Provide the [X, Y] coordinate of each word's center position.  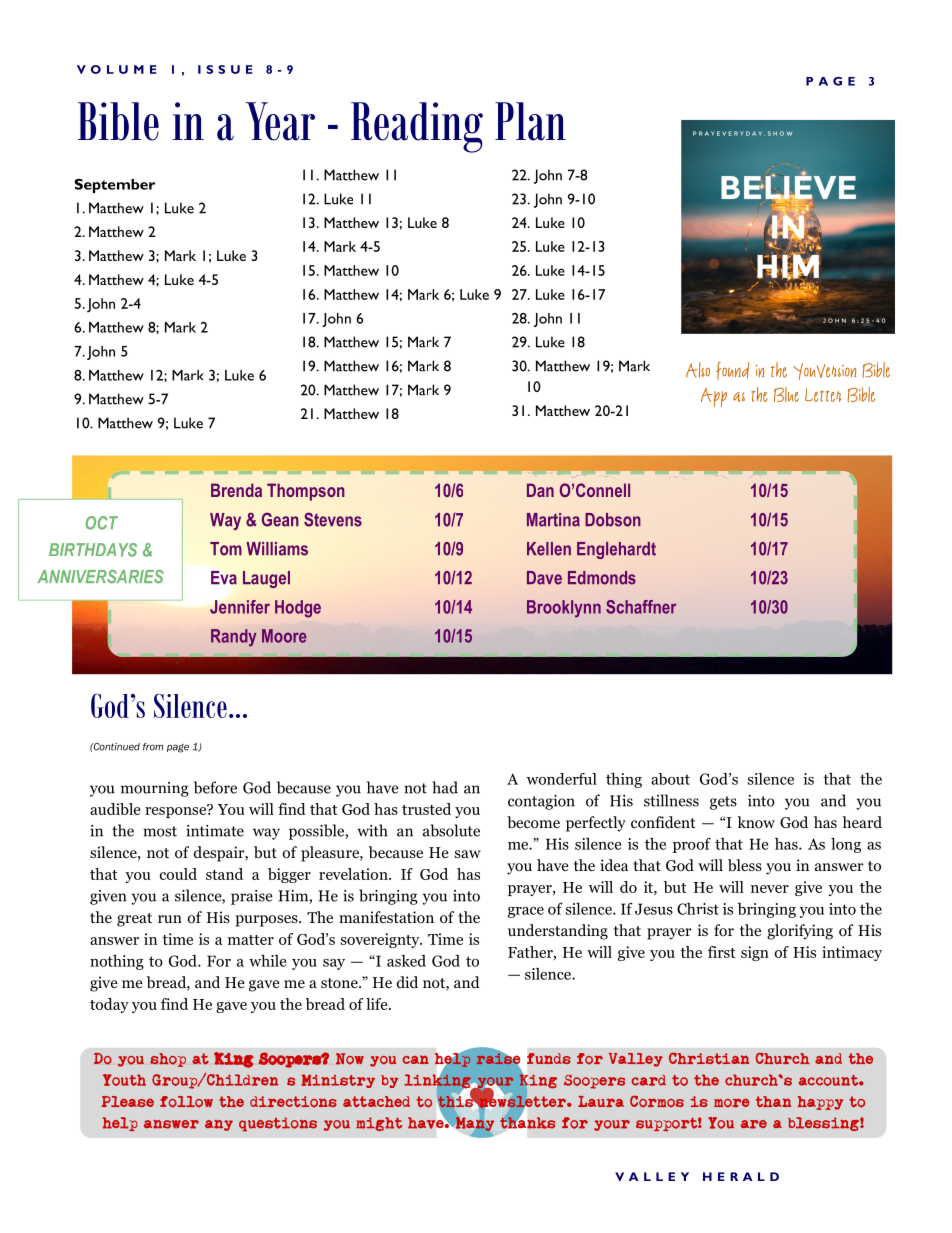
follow [186, 1102]
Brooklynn [564, 609]
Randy [233, 638]
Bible [118, 121]
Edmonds [602, 578]
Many [474, 1124]
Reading [417, 127]
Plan [530, 121]
